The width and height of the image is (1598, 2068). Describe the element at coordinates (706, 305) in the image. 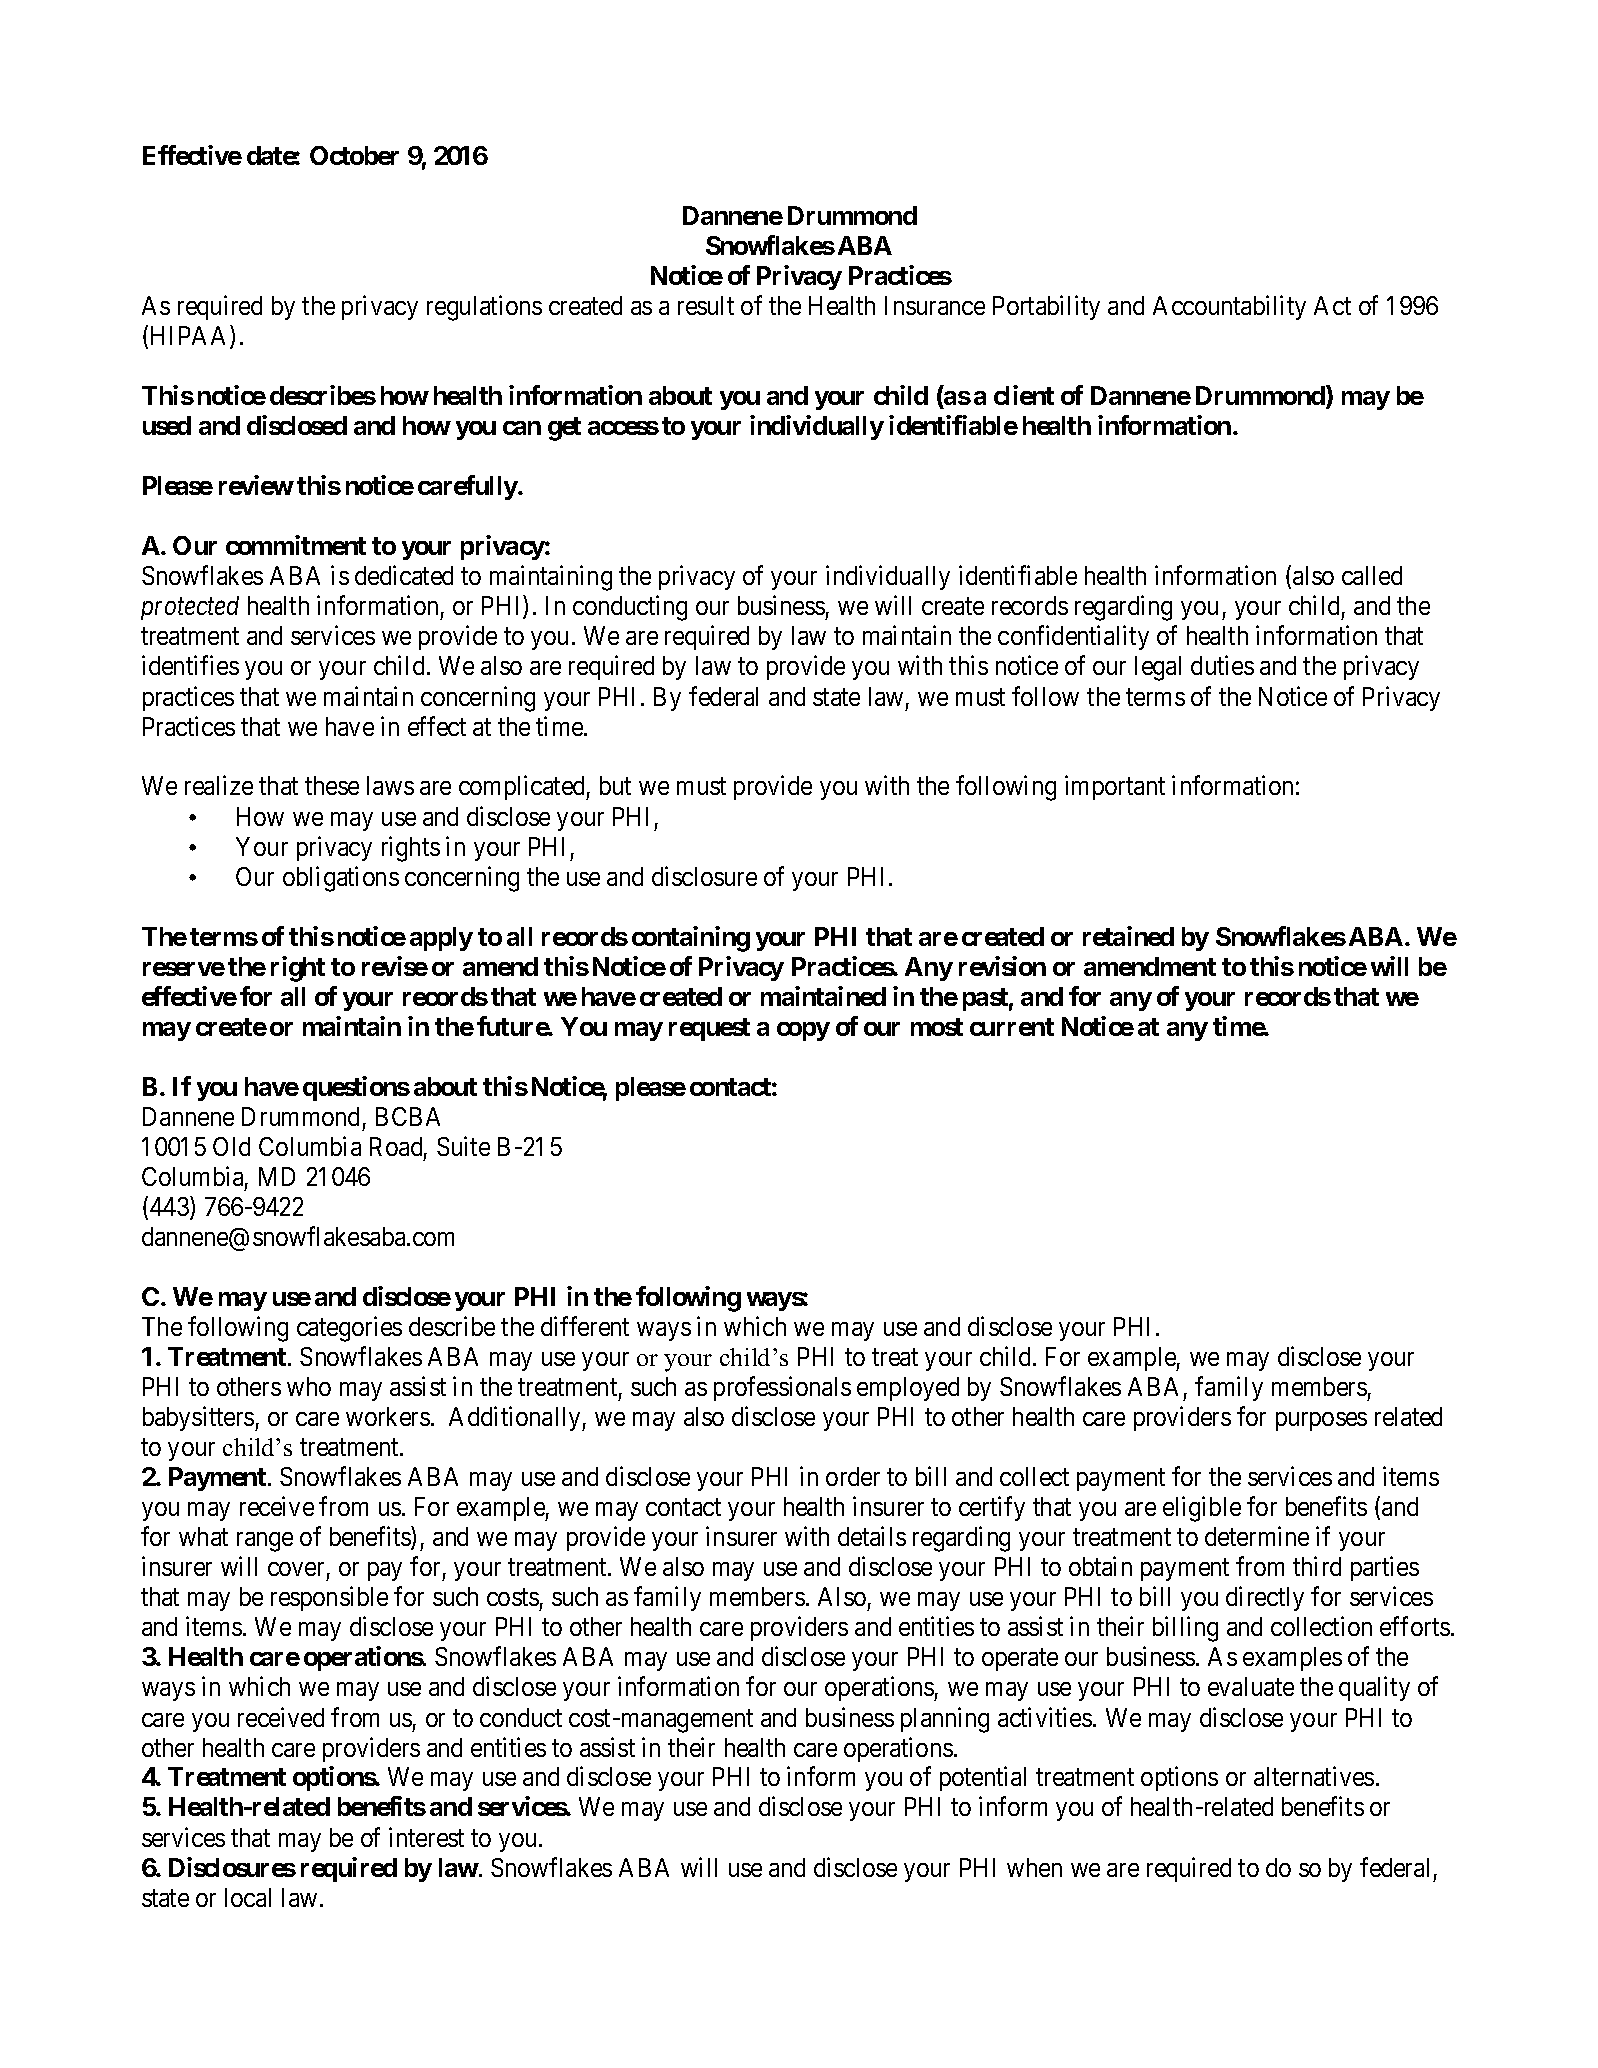

I see `result` at that location.
